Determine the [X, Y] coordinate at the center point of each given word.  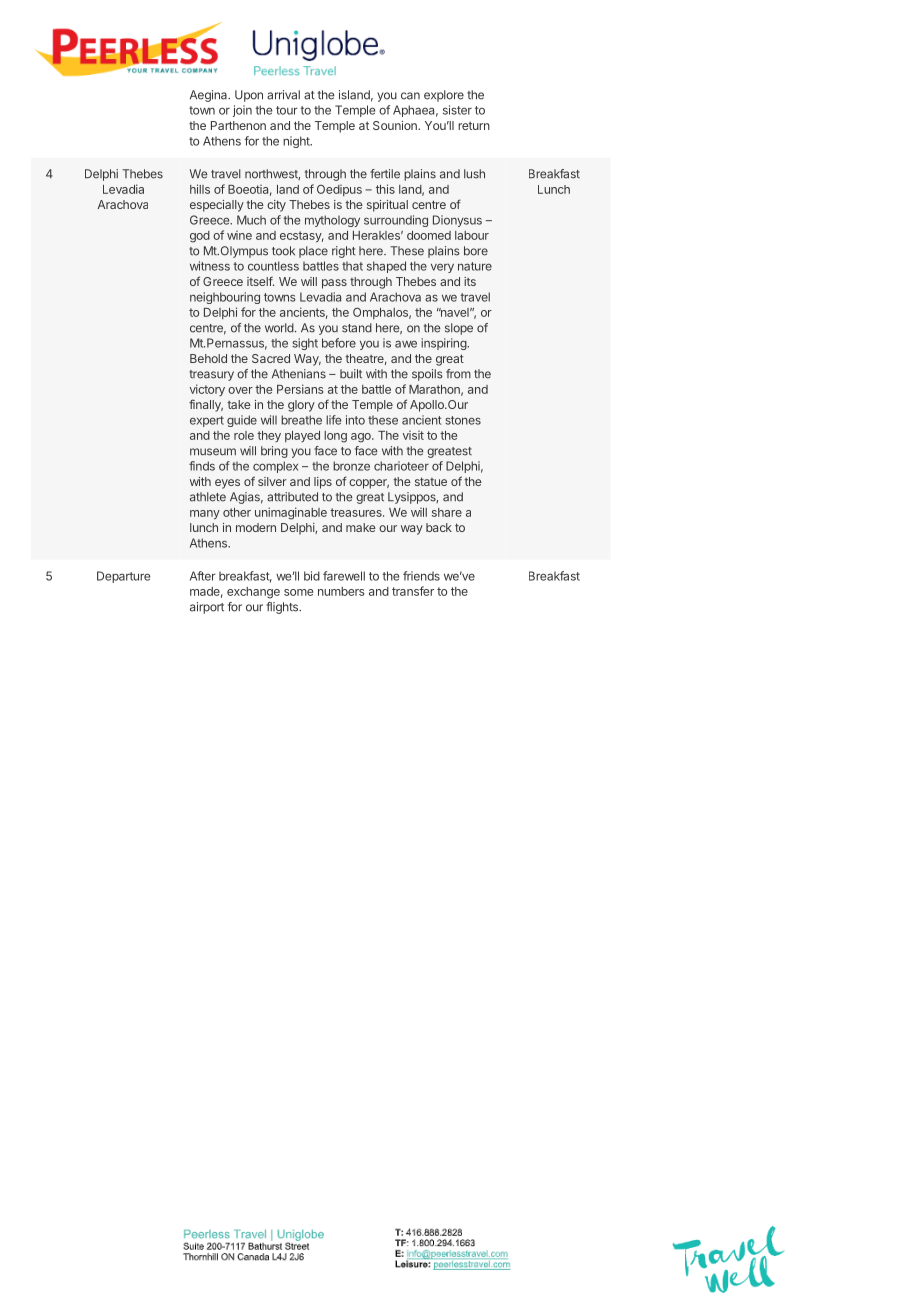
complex [275, 467]
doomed [429, 235]
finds [202, 466]
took [283, 251]
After [203, 576]
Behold [208, 358]
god [200, 237]
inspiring [444, 344]
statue [431, 481]
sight [305, 344]
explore [444, 96]
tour [287, 110]
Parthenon [238, 125]
